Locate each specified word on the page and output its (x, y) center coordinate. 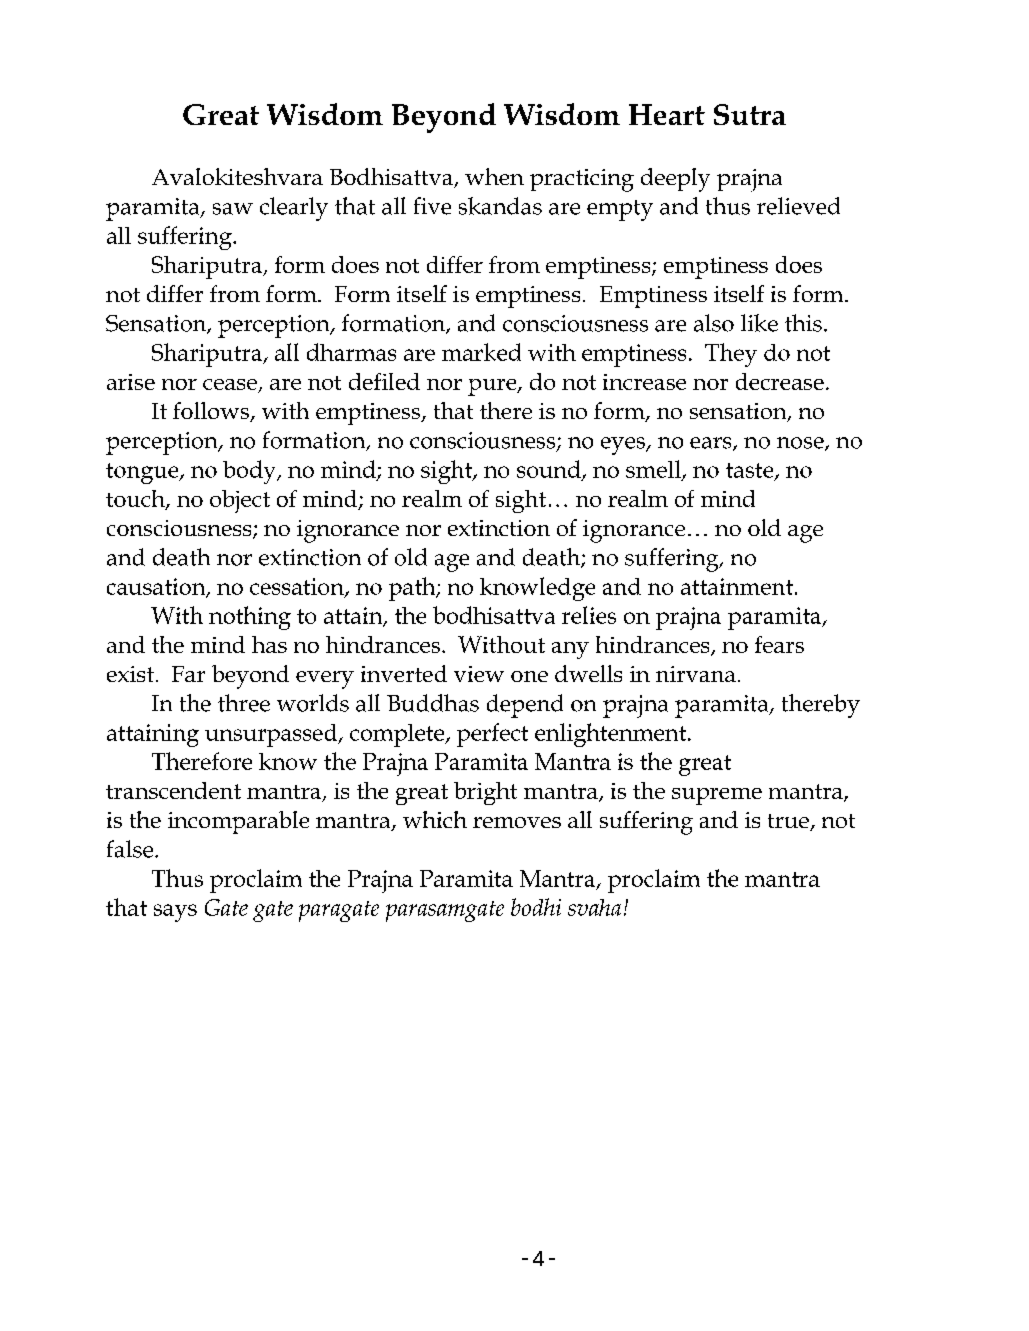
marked (481, 352)
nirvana (696, 674)
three (244, 703)
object (240, 501)
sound (550, 470)
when (494, 176)
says (175, 913)
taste (751, 471)
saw (233, 209)
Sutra (750, 114)
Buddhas (433, 703)
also (714, 323)
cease (231, 386)
